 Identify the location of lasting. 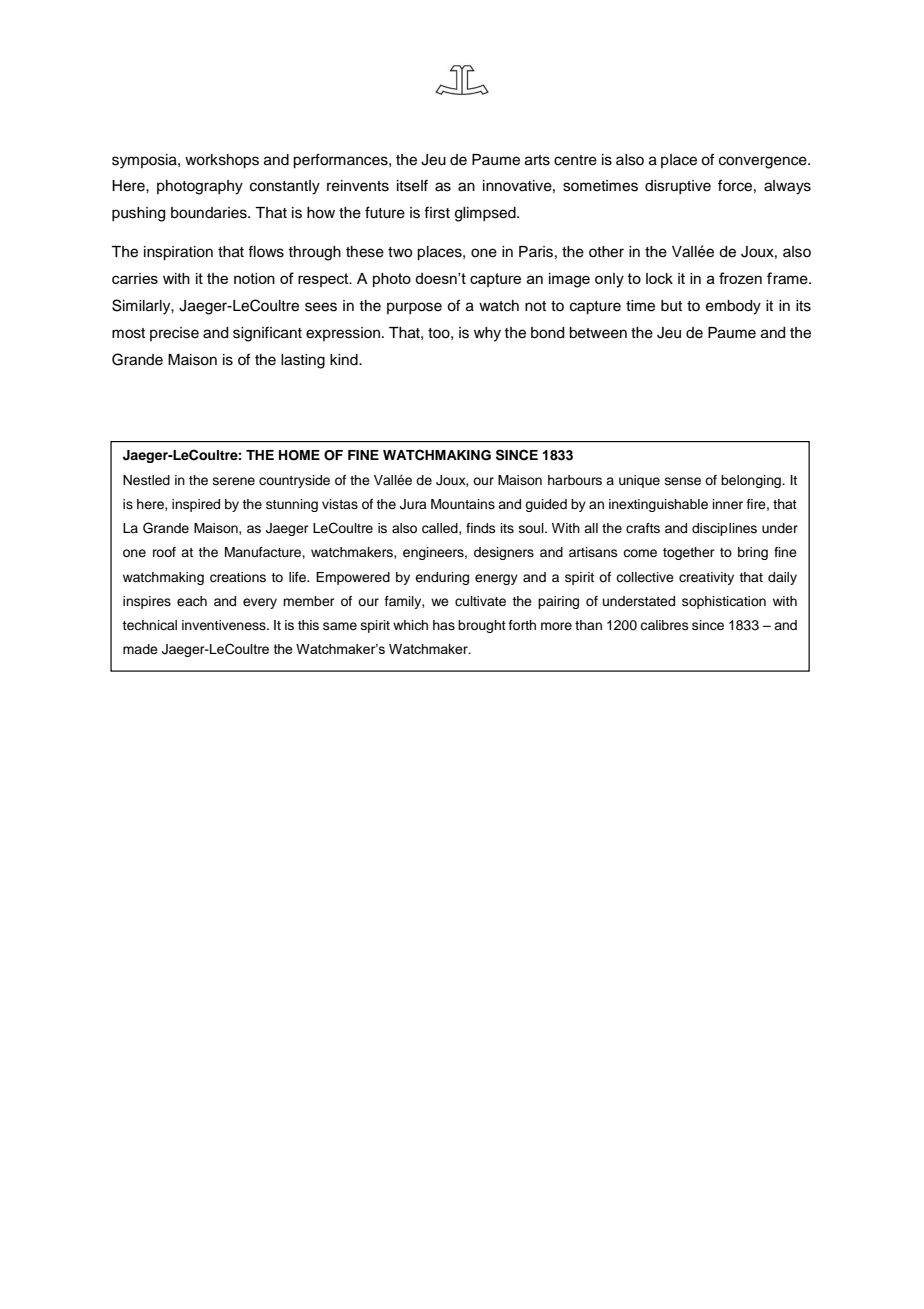
(303, 361).
